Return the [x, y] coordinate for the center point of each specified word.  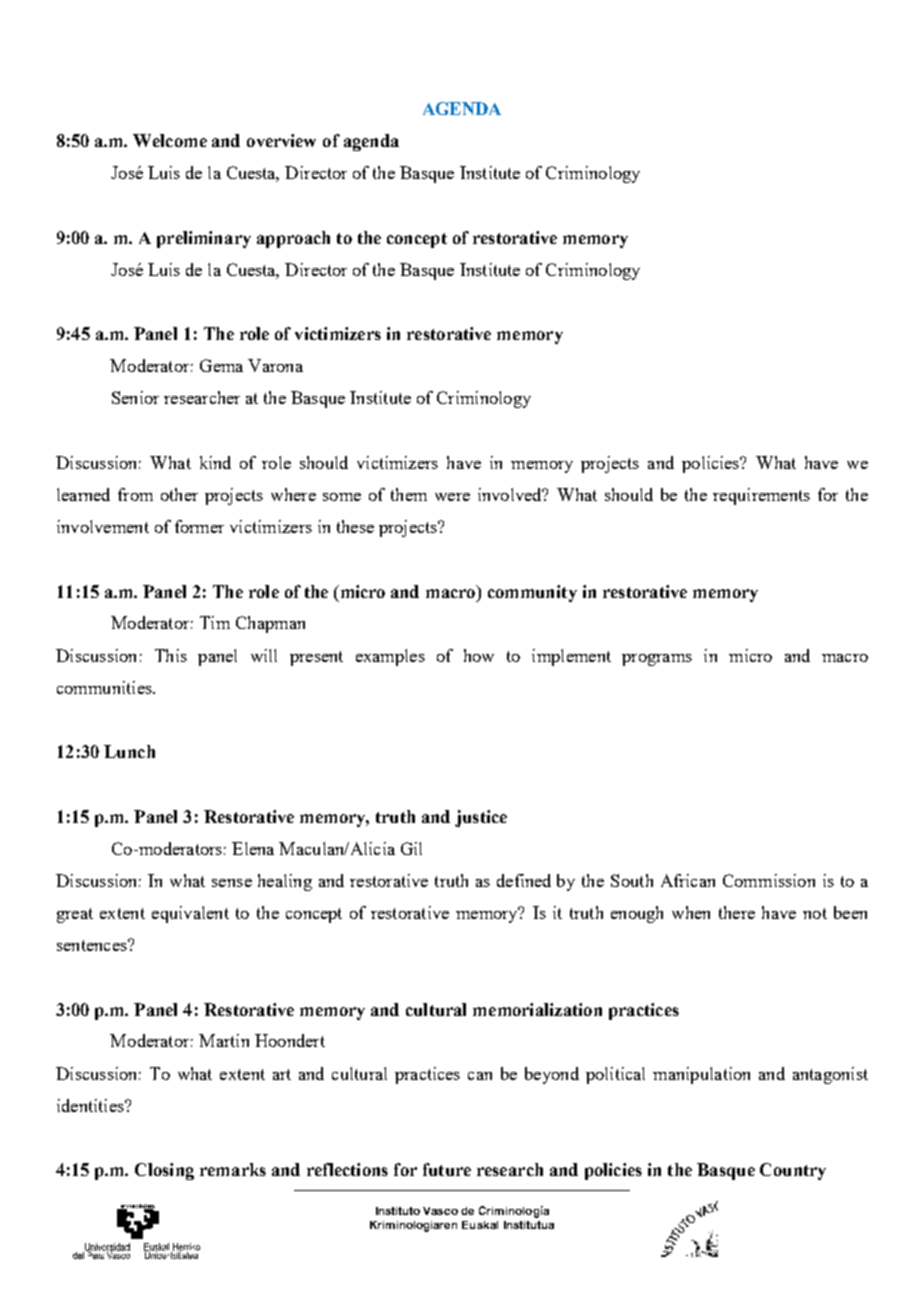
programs [657, 660]
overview [281, 140]
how [479, 655]
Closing [164, 1171]
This [171, 655]
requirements [761, 496]
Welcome [170, 140]
